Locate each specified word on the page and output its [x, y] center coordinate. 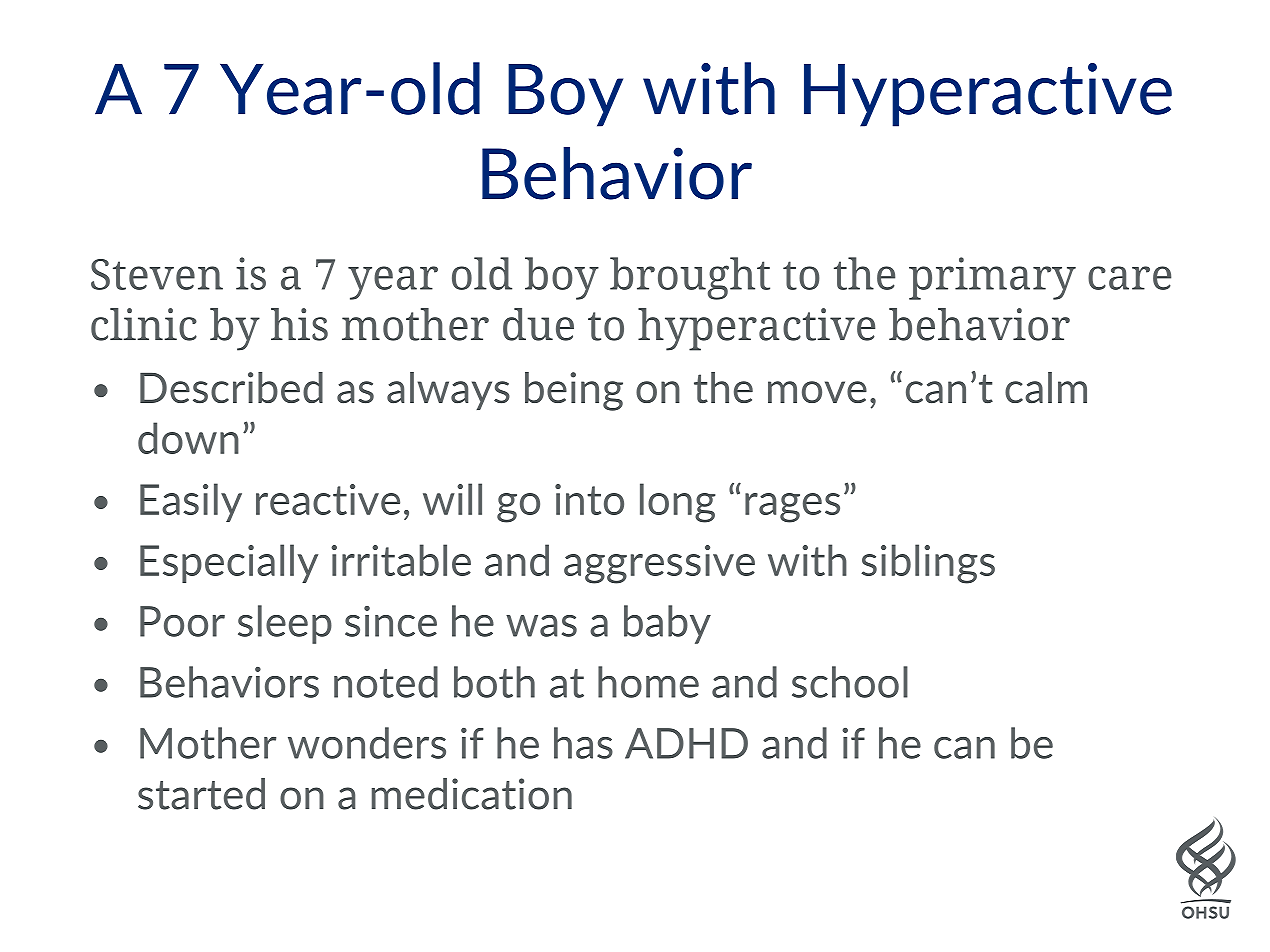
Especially [229, 563]
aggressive [659, 564]
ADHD [686, 743]
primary [992, 278]
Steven [157, 274]
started [201, 794]
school [850, 682]
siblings [928, 564]
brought [690, 278]
